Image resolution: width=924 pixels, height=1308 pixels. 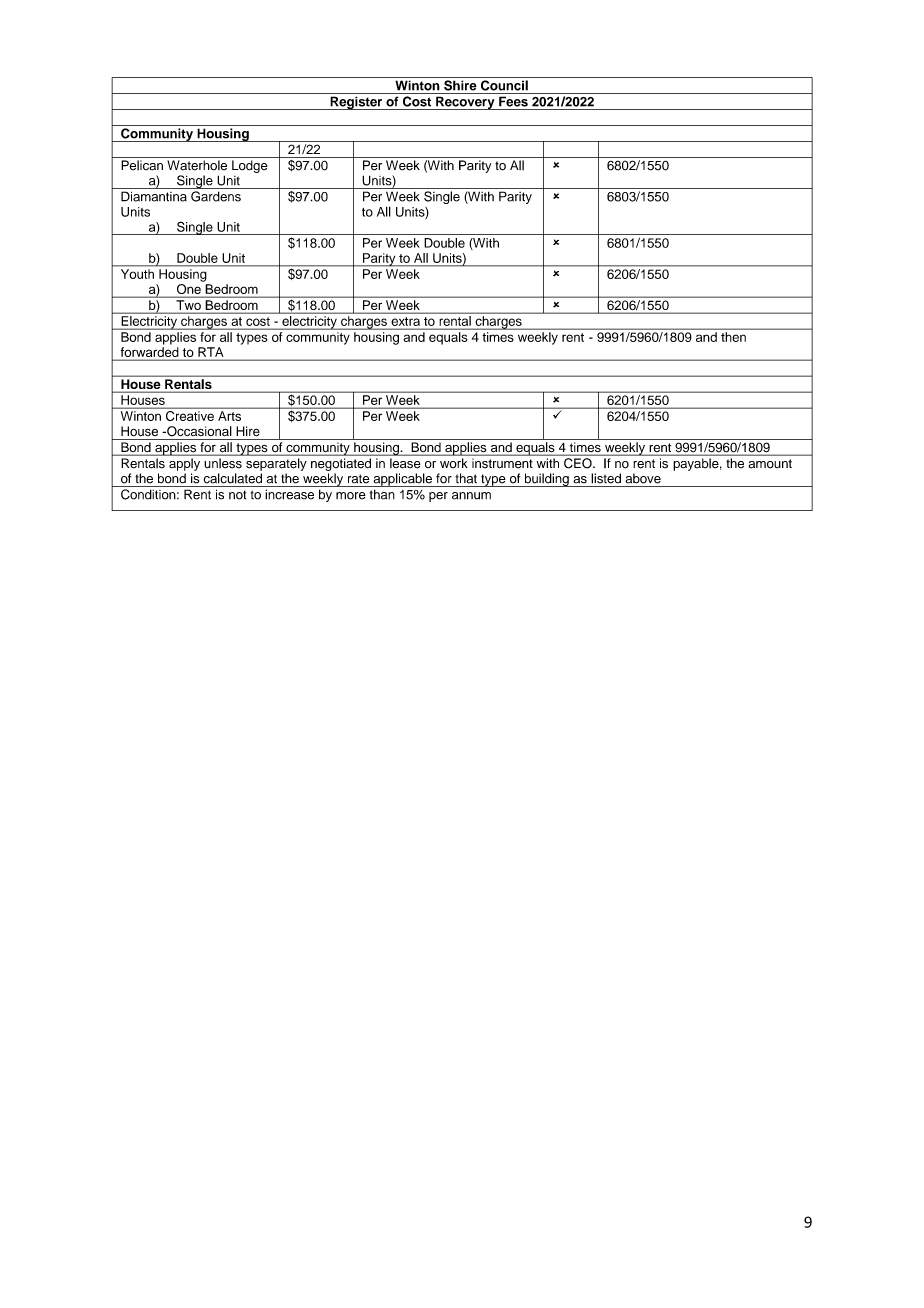 I want to click on above, so click(x=643, y=478).
